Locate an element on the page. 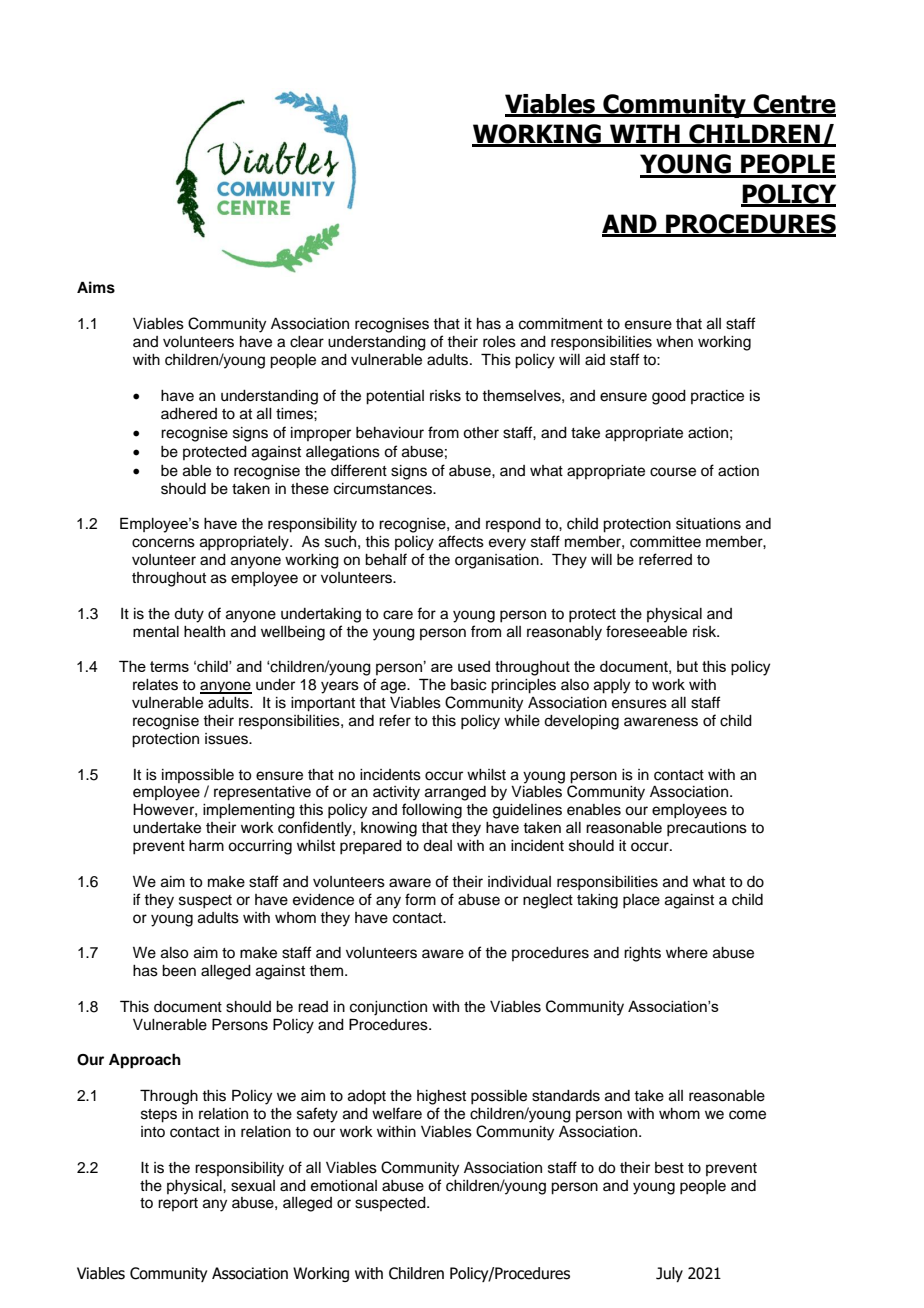 The width and height of the image is (924, 1308). basic is located at coordinates (469, 685).
